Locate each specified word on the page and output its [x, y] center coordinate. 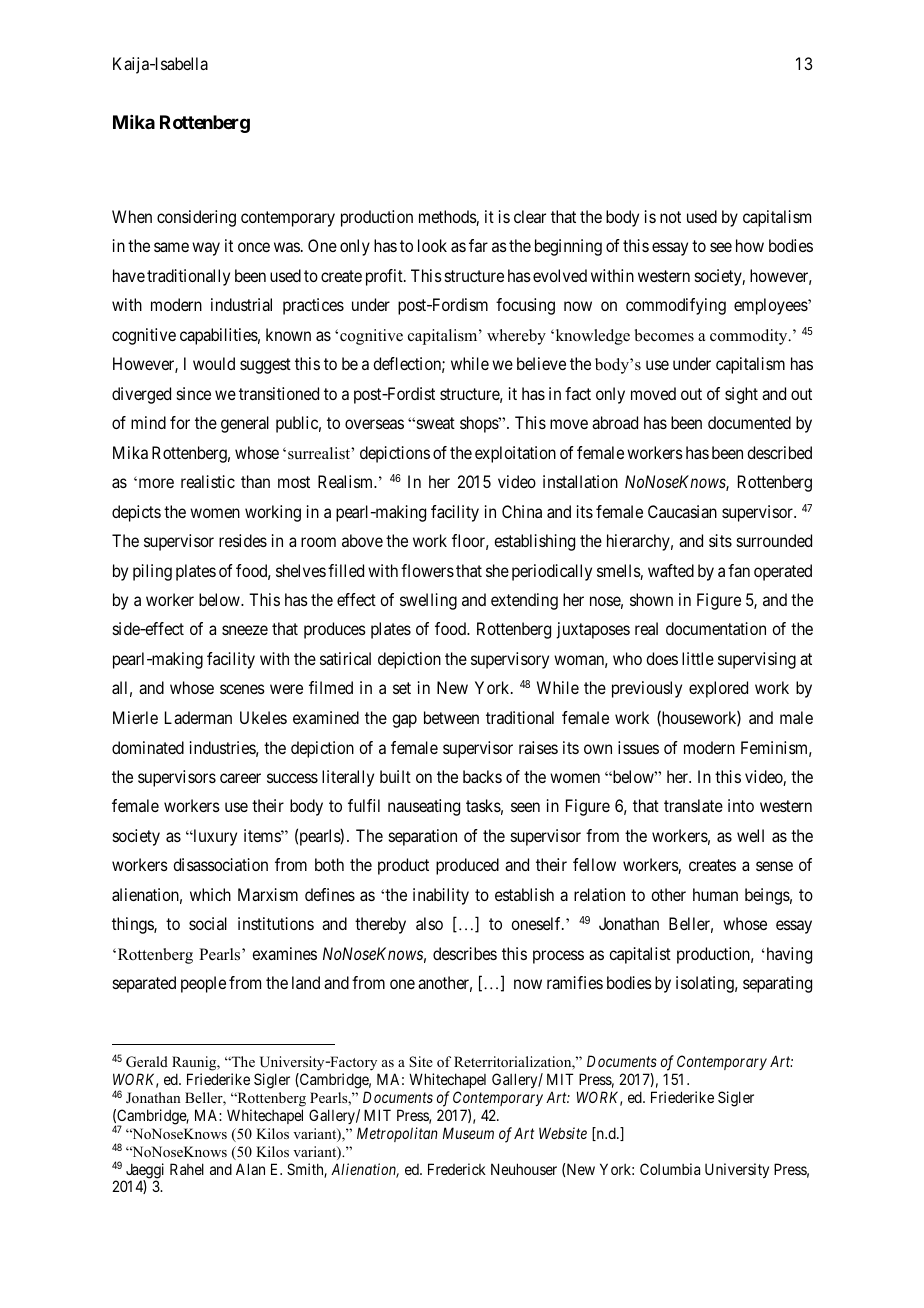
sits [720, 540]
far [478, 245]
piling [152, 572]
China [522, 511]
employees [771, 306]
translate [693, 805]
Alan [250, 1169]
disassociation [220, 864]
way [206, 249]
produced [467, 866]
